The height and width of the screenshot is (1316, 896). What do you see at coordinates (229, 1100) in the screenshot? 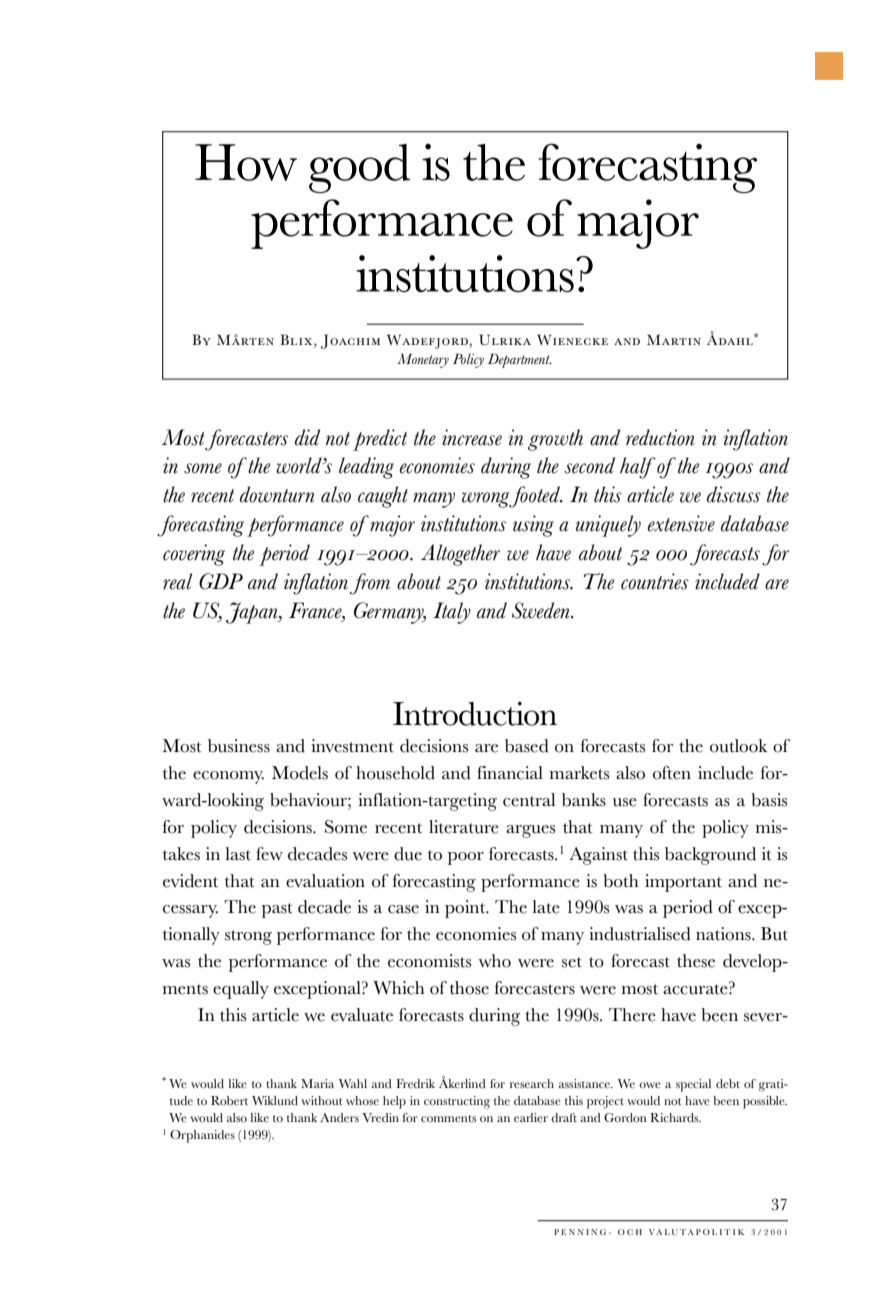
I see `Robert` at bounding box center [229, 1100].
